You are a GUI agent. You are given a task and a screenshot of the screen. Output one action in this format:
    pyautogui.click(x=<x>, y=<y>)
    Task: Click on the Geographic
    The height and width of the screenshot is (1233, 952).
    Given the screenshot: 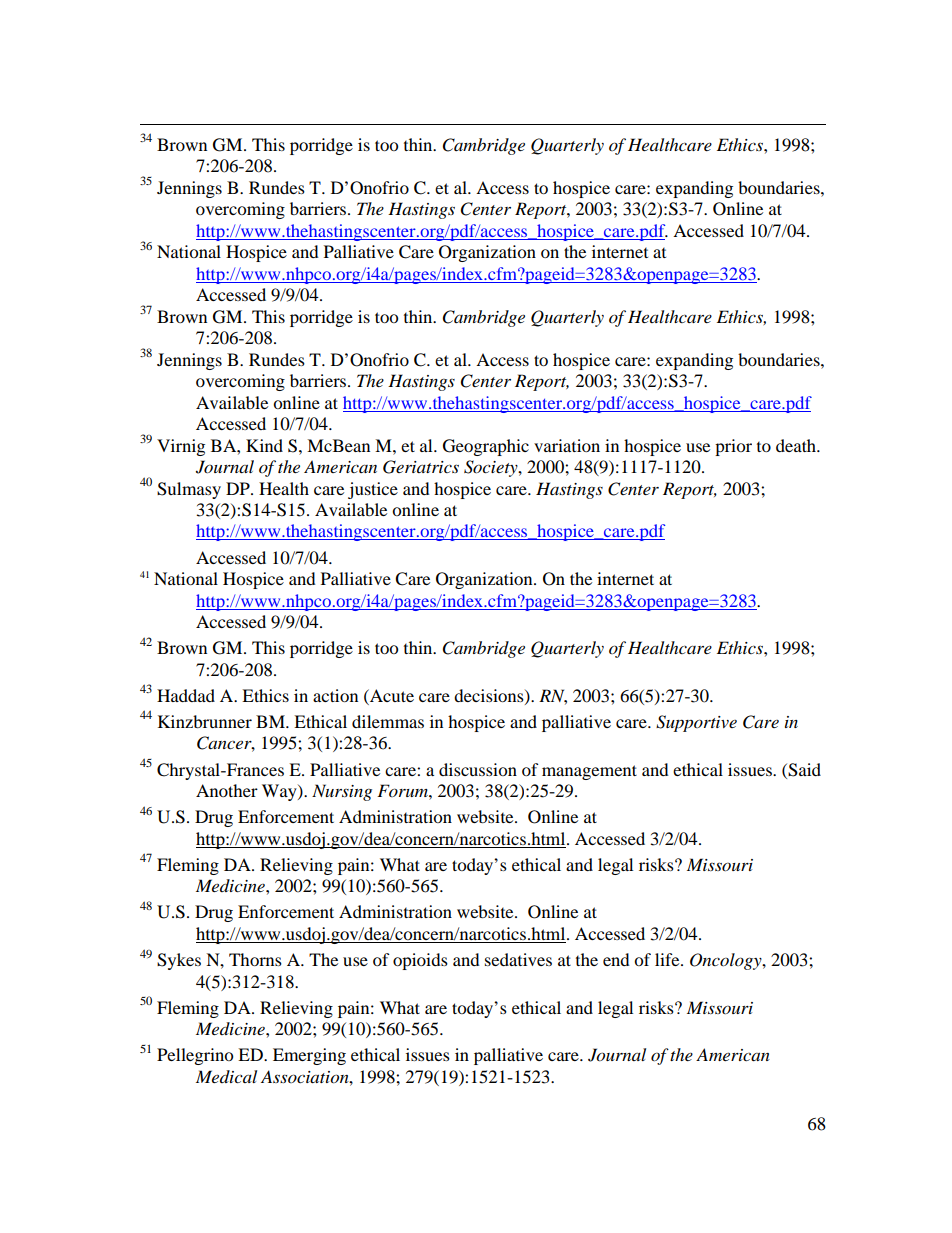 What is the action you would take?
    pyautogui.click(x=486, y=447)
